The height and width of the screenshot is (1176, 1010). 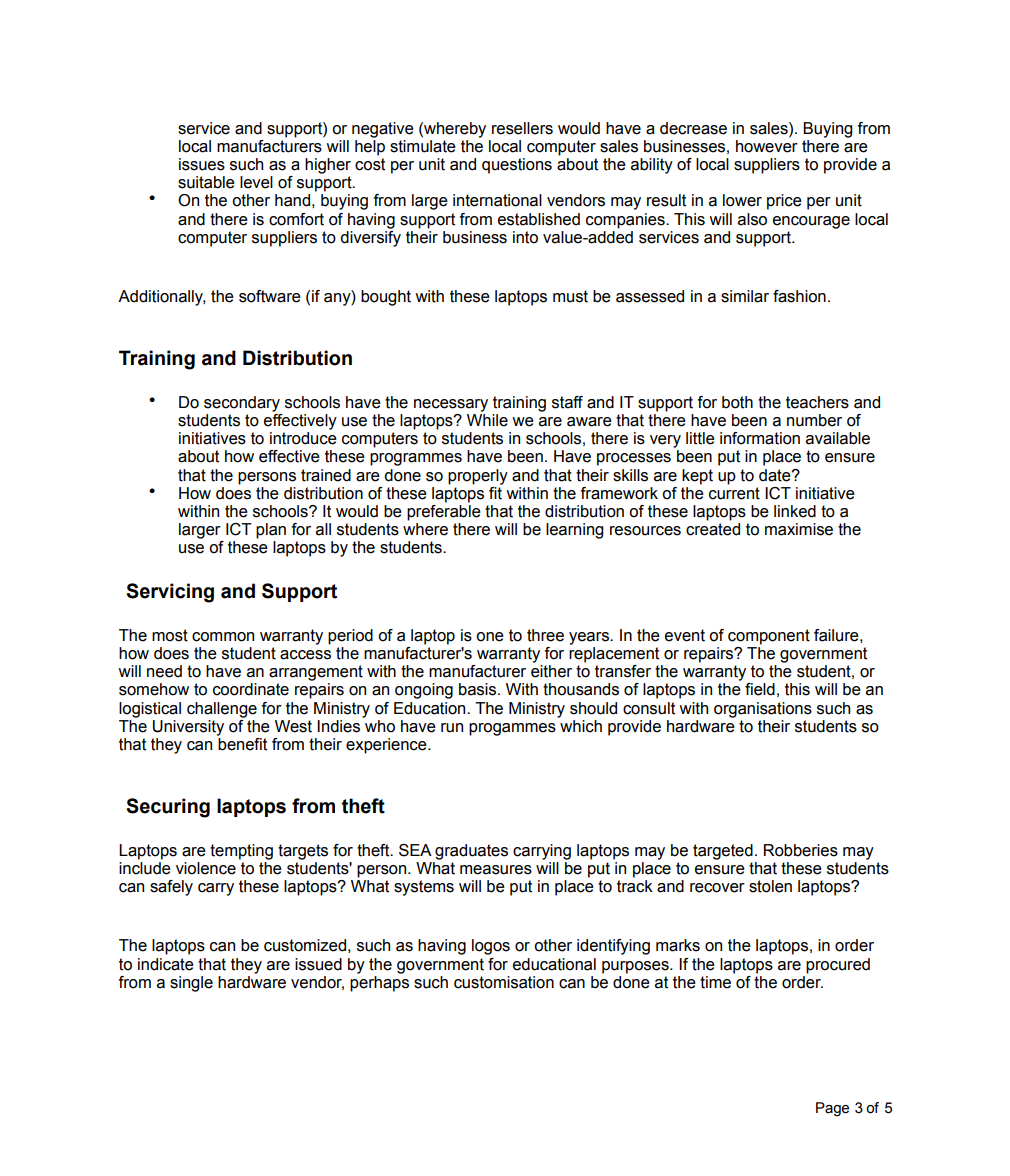 I want to click on common, so click(x=223, y=637).
